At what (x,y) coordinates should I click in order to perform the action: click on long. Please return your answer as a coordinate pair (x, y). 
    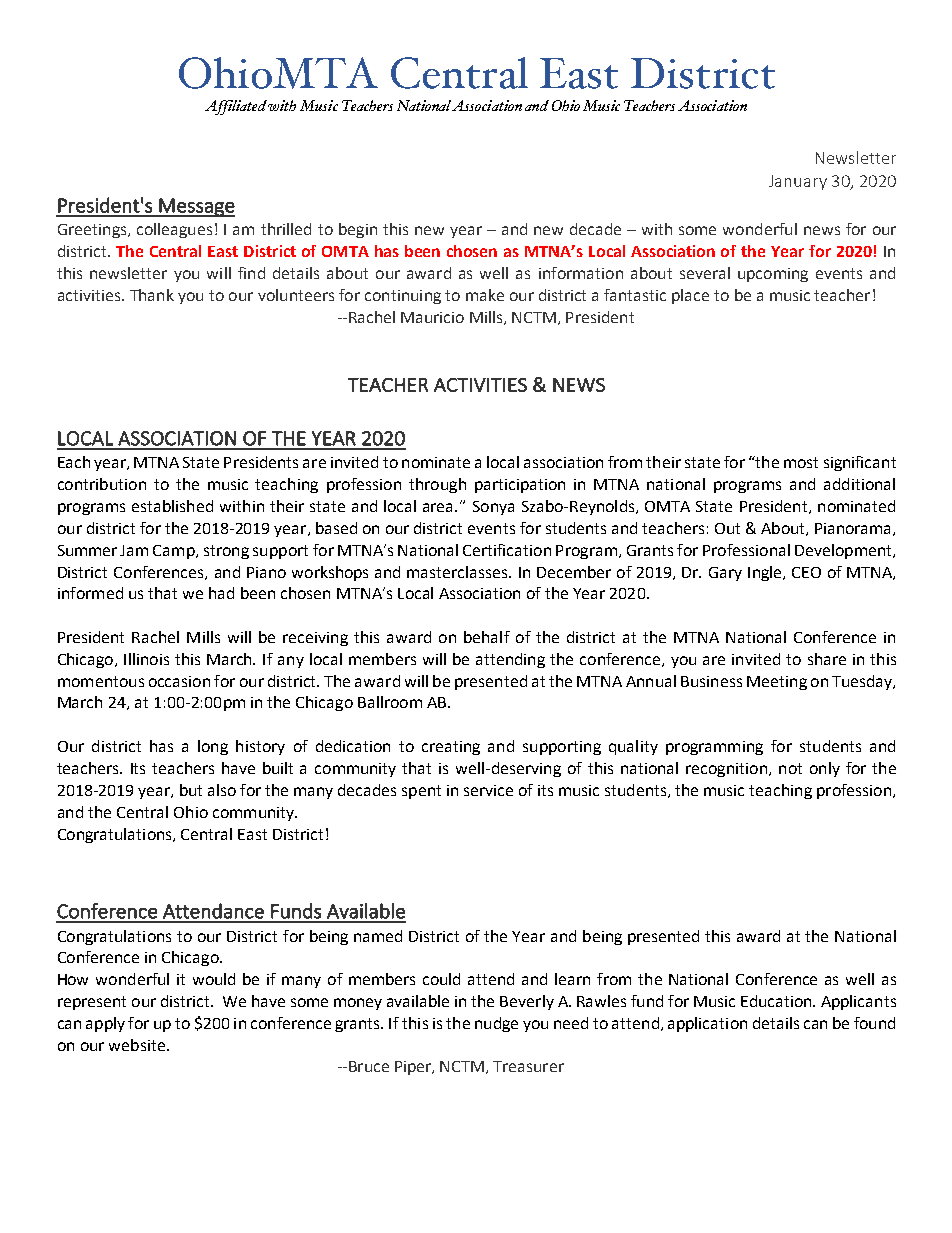
    Looking at the image, I should click on (213, 747).
